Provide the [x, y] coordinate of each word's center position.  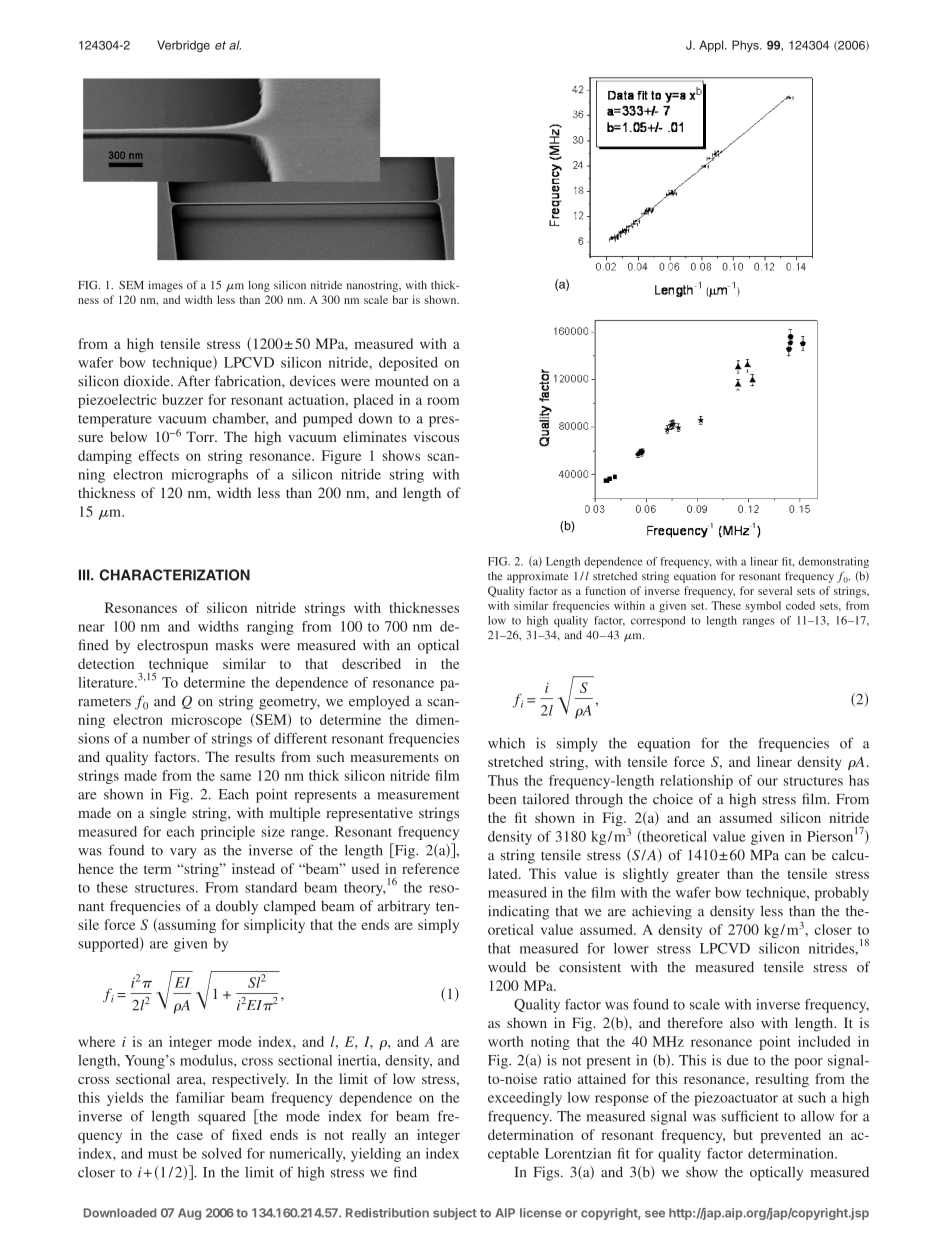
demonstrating [833, 562]
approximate [538, 577]
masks [234, 645]
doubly [237, 907]
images [166, 286]
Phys [746, 46]
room [443, 401]
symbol [763, 607]
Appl [712, 46]
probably [842, 894]
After [194, 381]
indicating [518, 912]
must [163, 1154]
